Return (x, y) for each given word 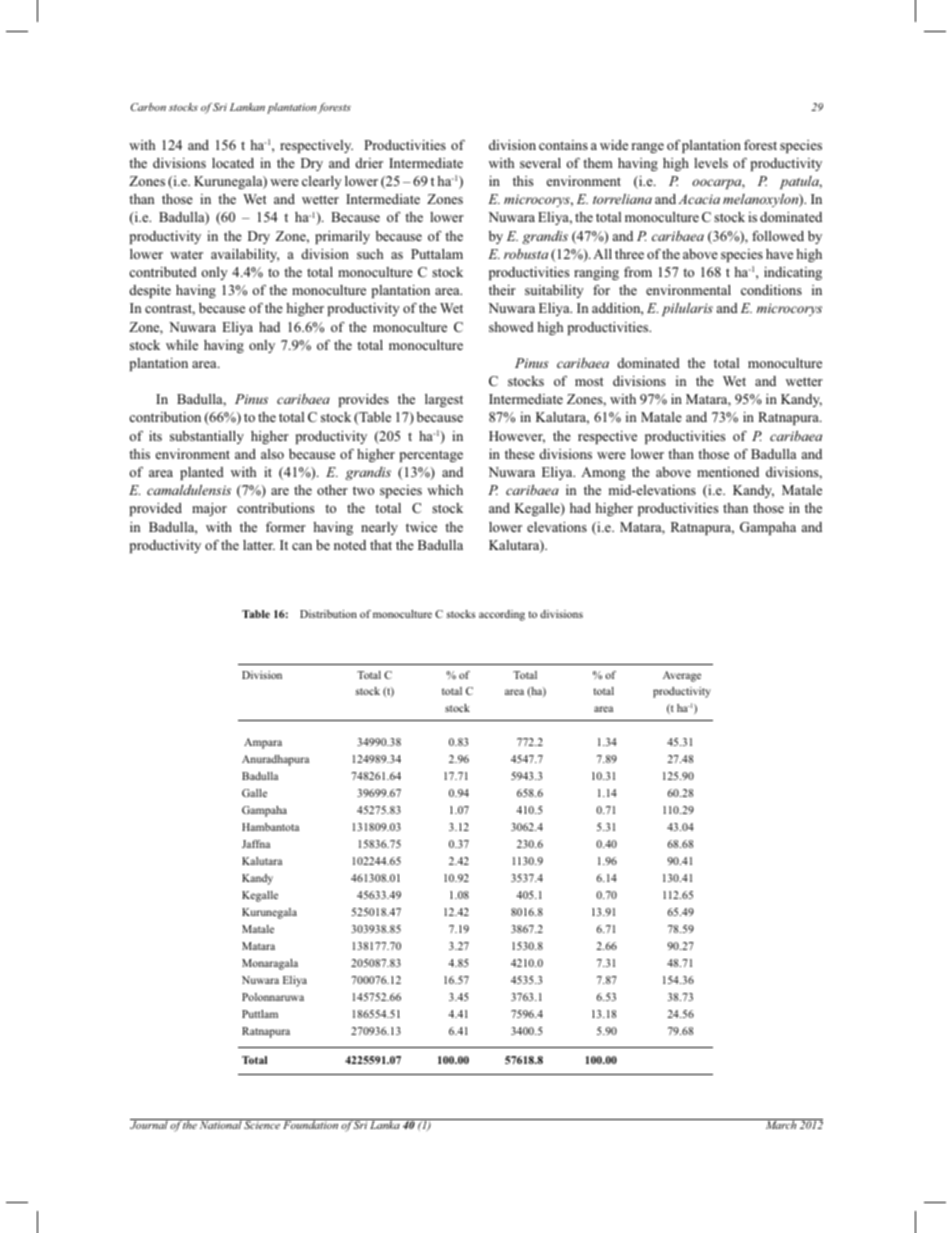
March (781, 1124)
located (233, 163)
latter (259, 545)
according (502, 615)
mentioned (728, 472)
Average (682, 676)
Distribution (328, 614)
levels (711, 163)
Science (262, 1124)
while (182, 345)
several (540, 163)
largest (444, 400)
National (220, 1124)
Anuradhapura (275, 760)
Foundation (310, 1124)
